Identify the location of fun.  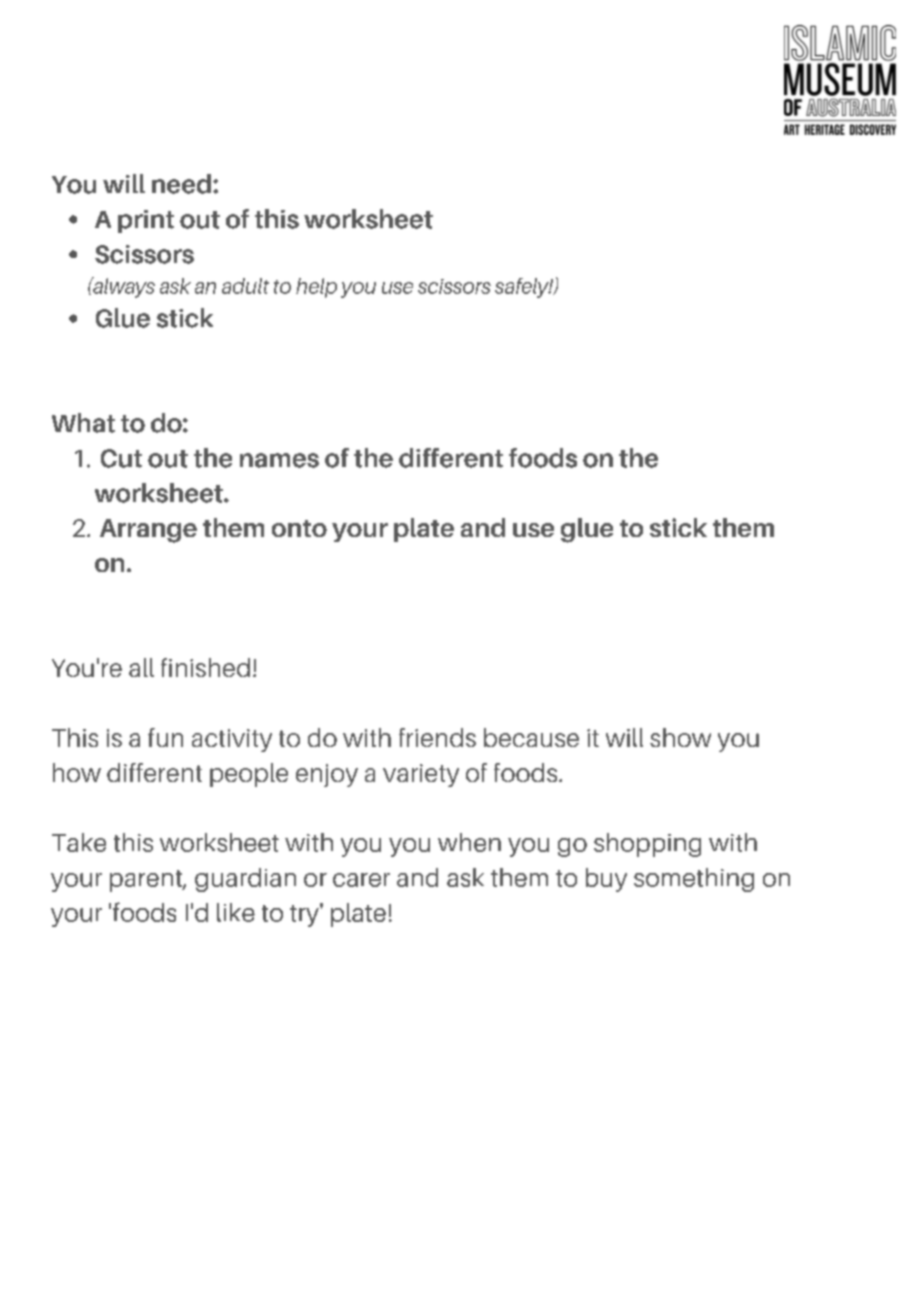
(165, 737).
